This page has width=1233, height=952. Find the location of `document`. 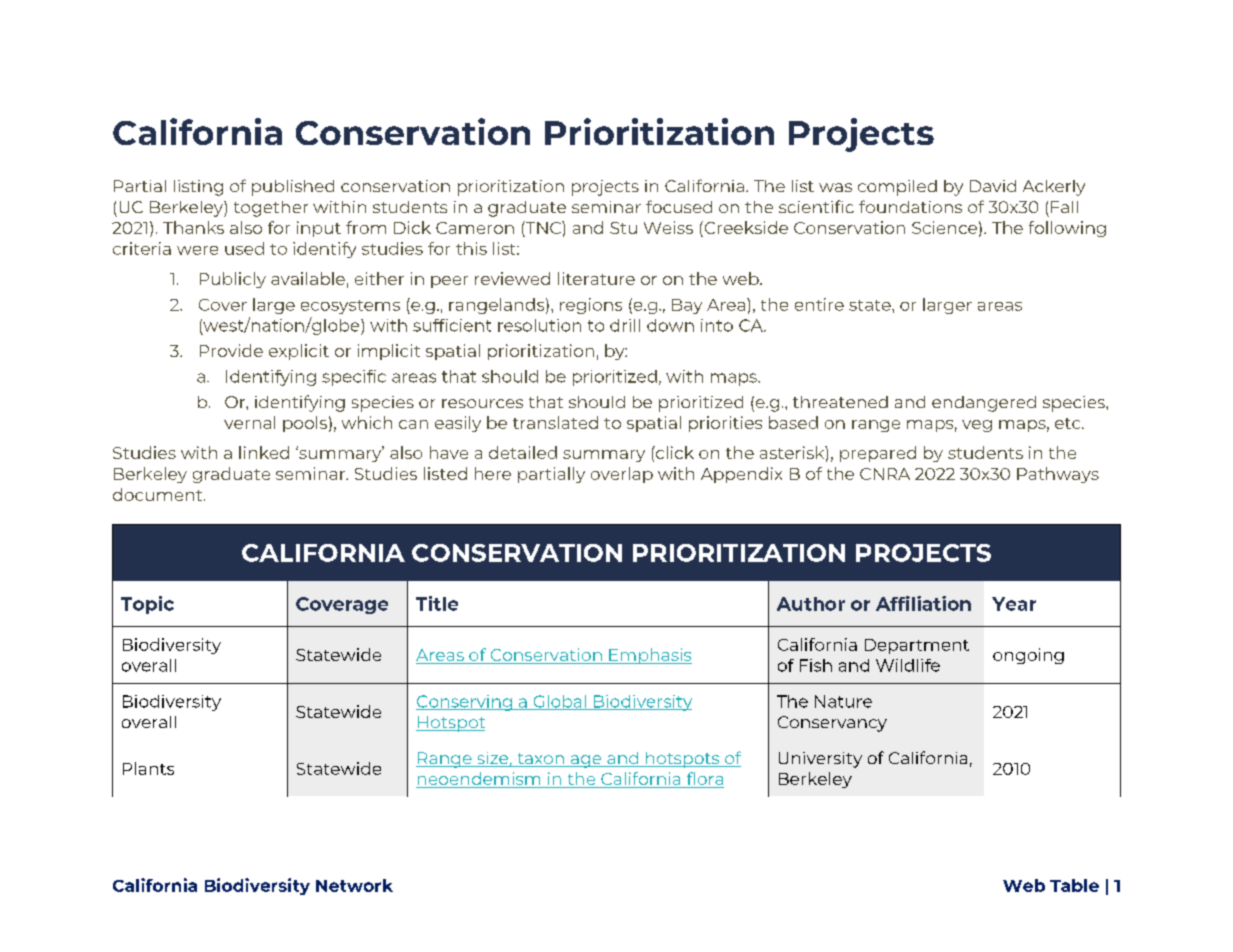

document is located at coordinates (159, 494).
